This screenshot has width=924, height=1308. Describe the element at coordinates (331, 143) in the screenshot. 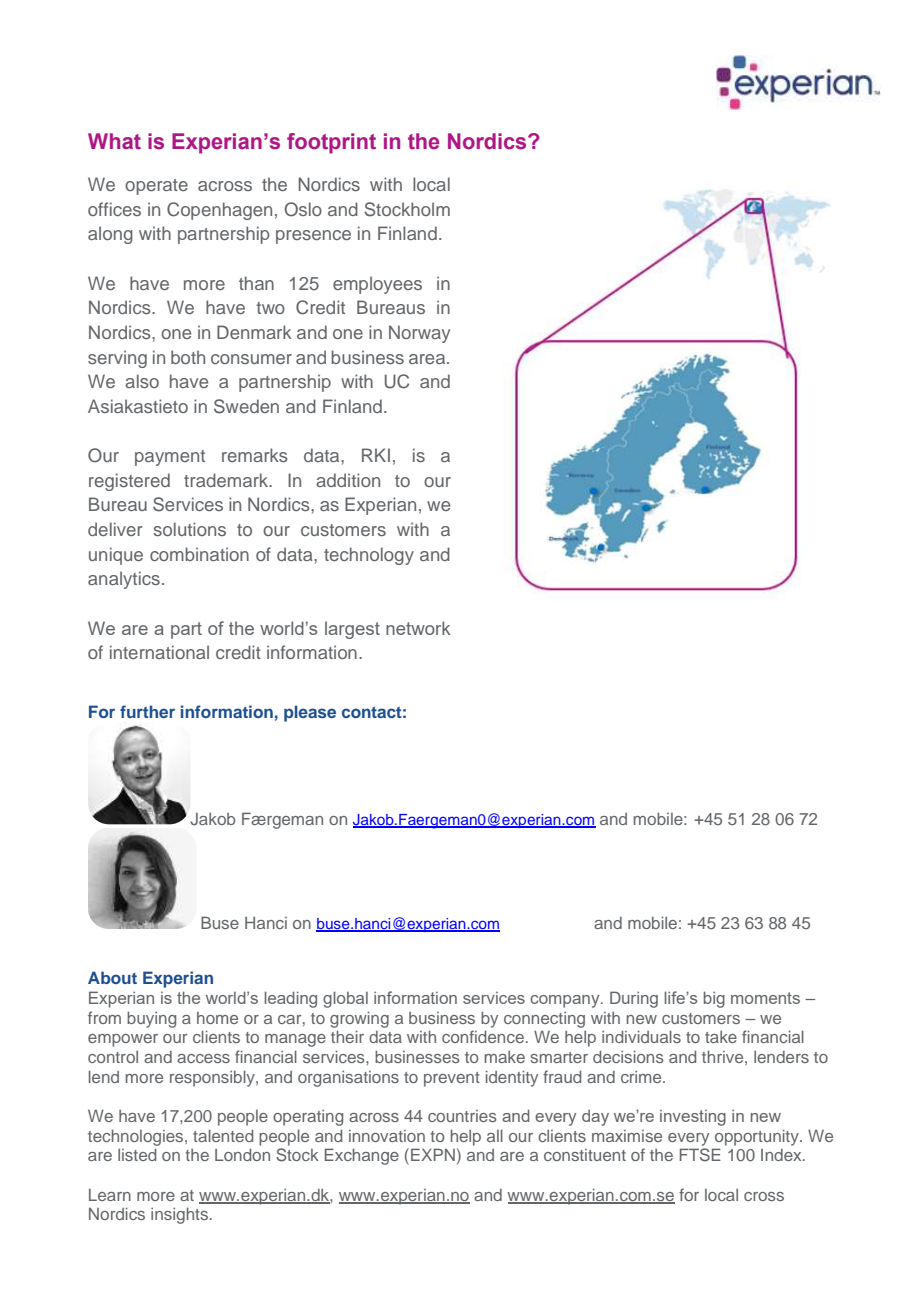

I see `footprint` at that location.
